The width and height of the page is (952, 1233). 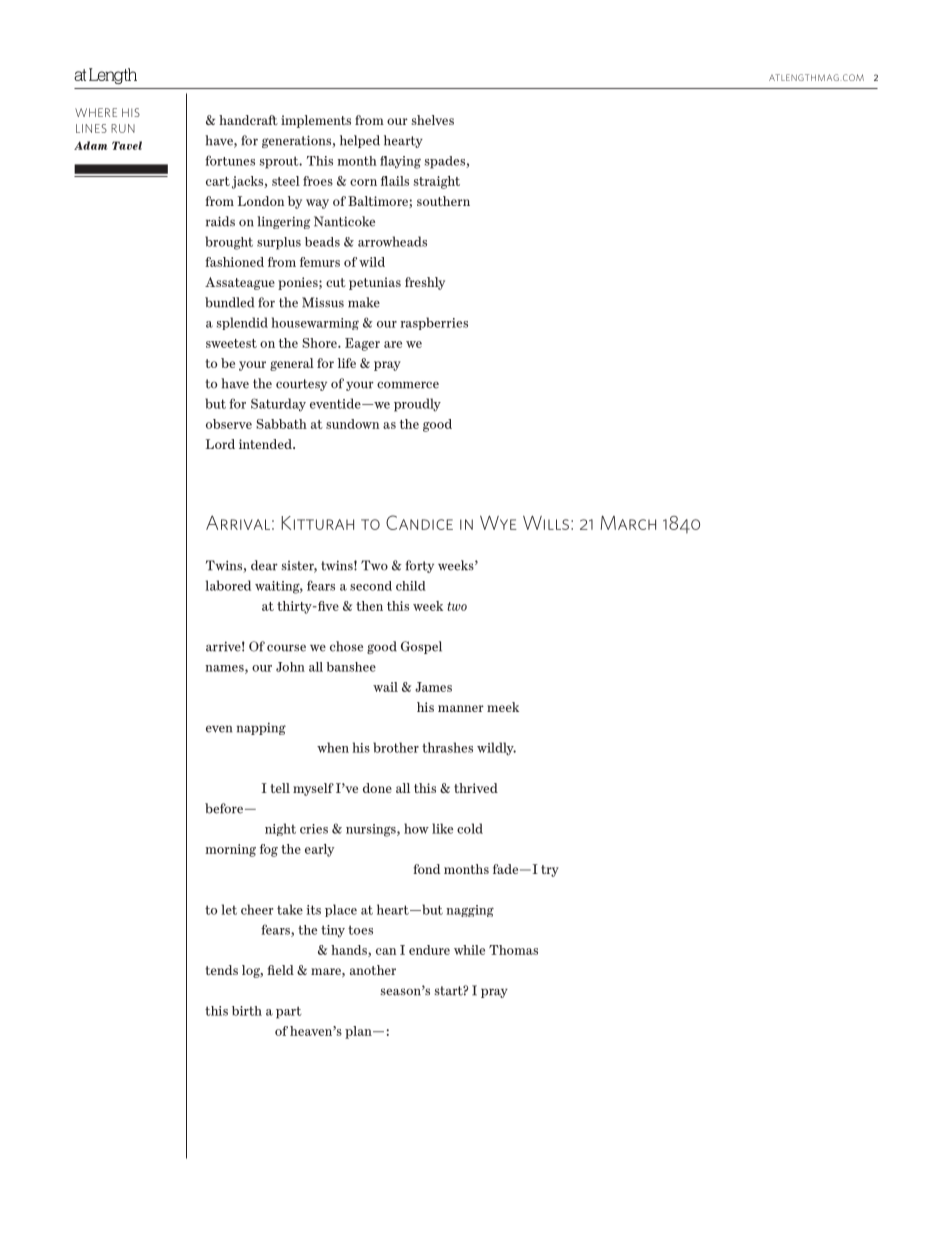 I want to click on shelves, so click(x=433, y=120).
